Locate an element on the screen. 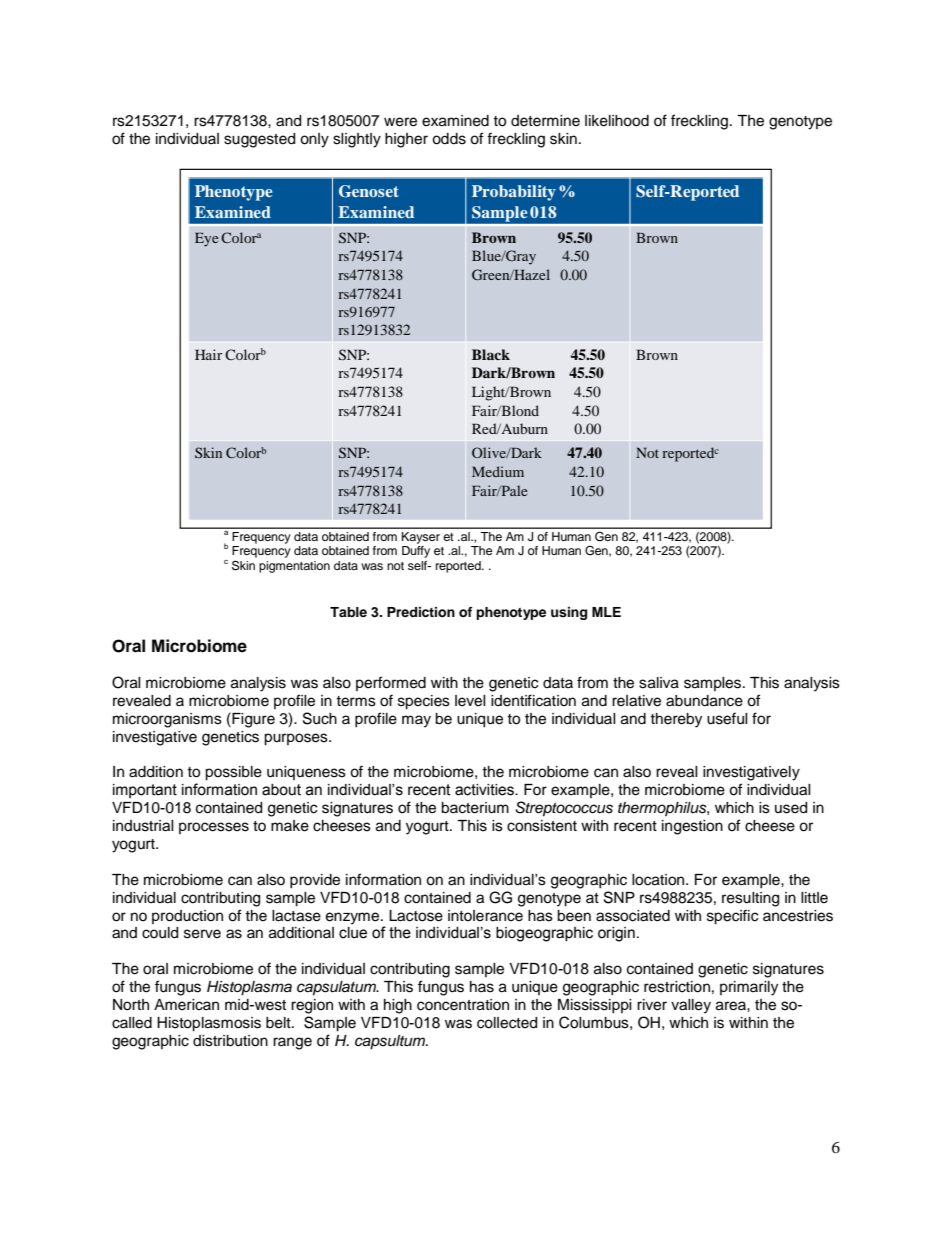  Black is located at coordinates (491, 354).
